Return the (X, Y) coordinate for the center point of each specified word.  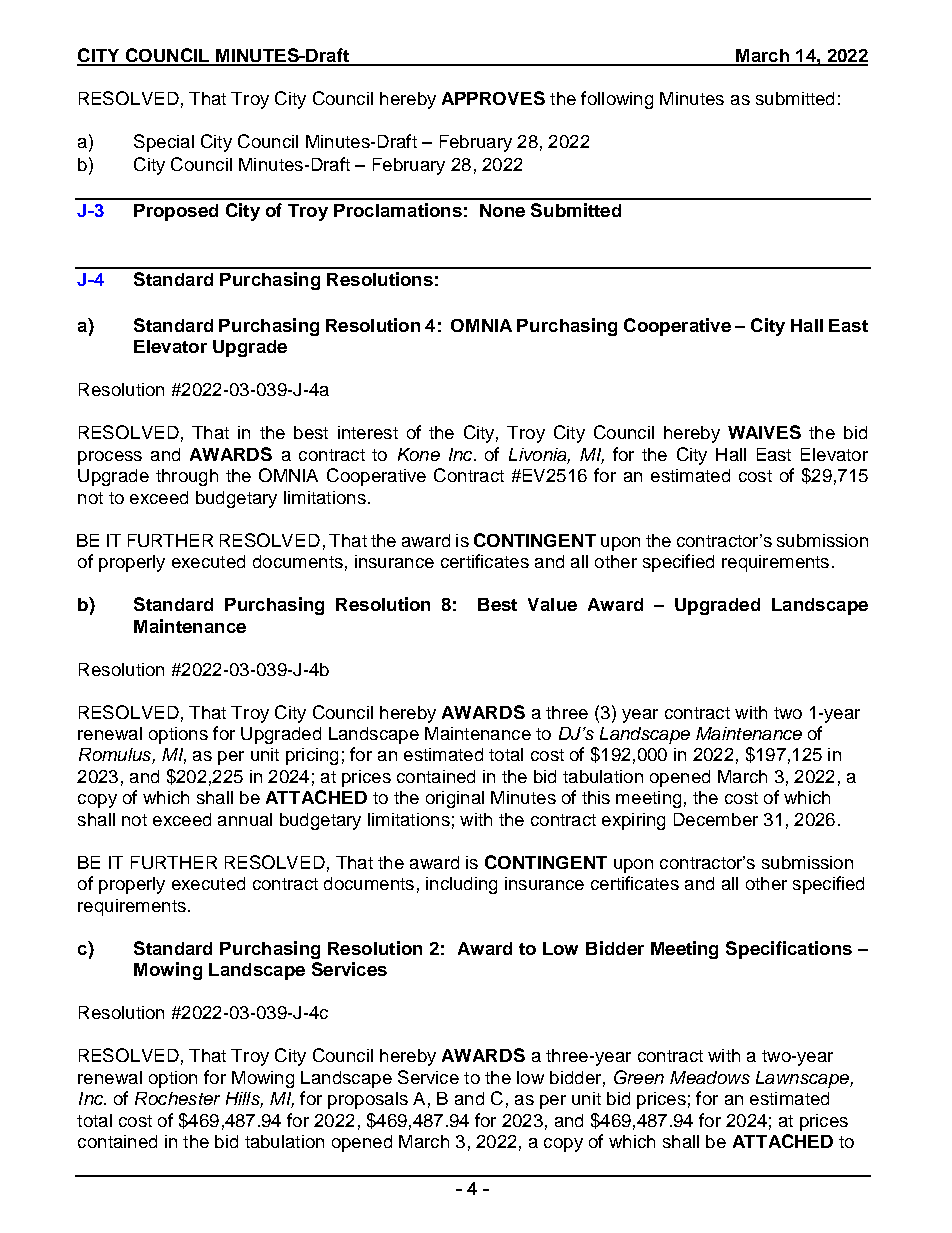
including (461, 885)
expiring (633, 821)
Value (552, 604)
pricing (312, 756)
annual (245, 819)
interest (368, 432)
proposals (368, 1100)
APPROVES (493, 98)
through (187, 477)
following (617, 100)
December (716, 819)
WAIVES (764, 432)
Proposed (176, 212)
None (502, 210)
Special (164, 143)
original (455, 799)
